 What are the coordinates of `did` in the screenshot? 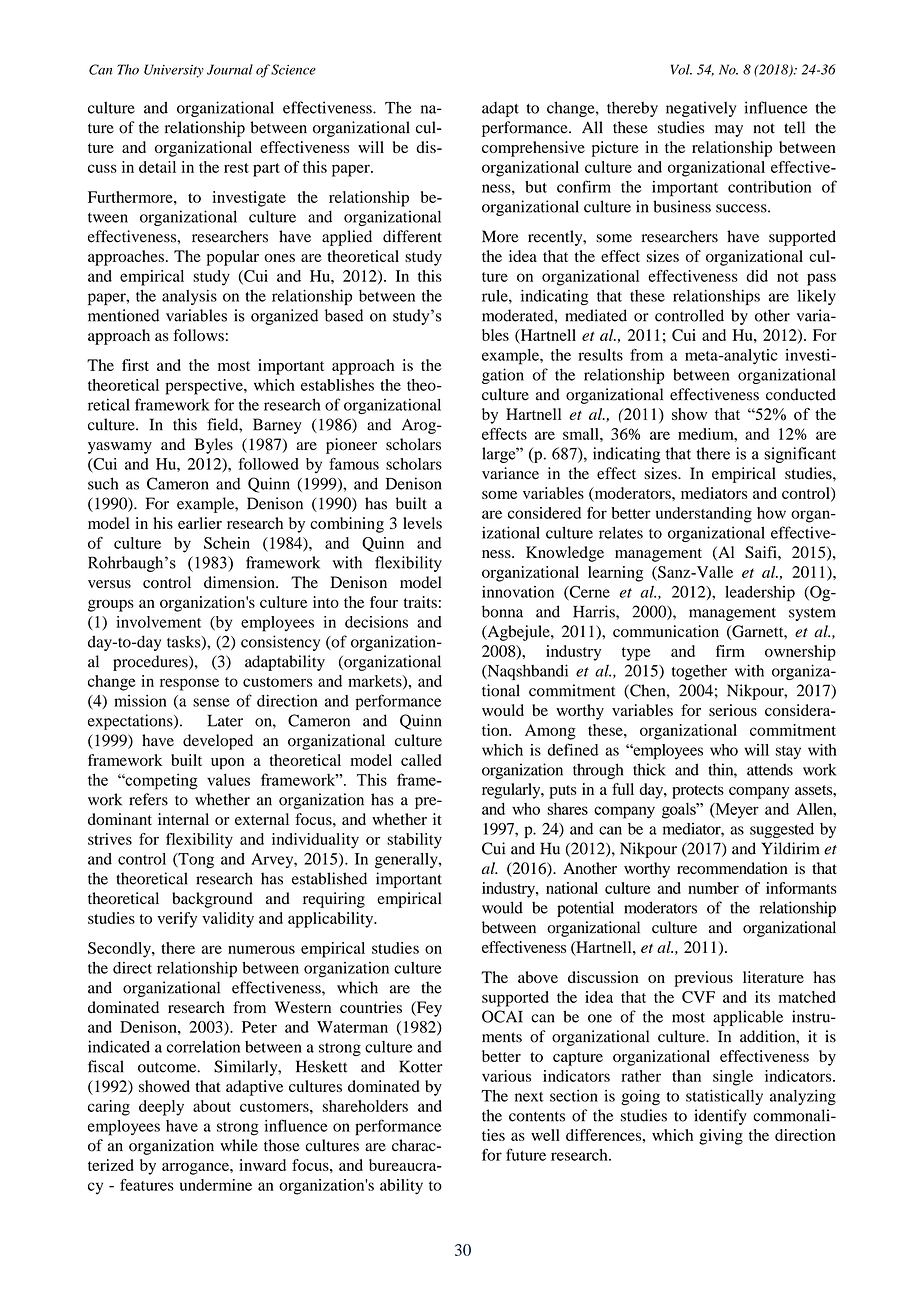 It's located at (757, 276).
